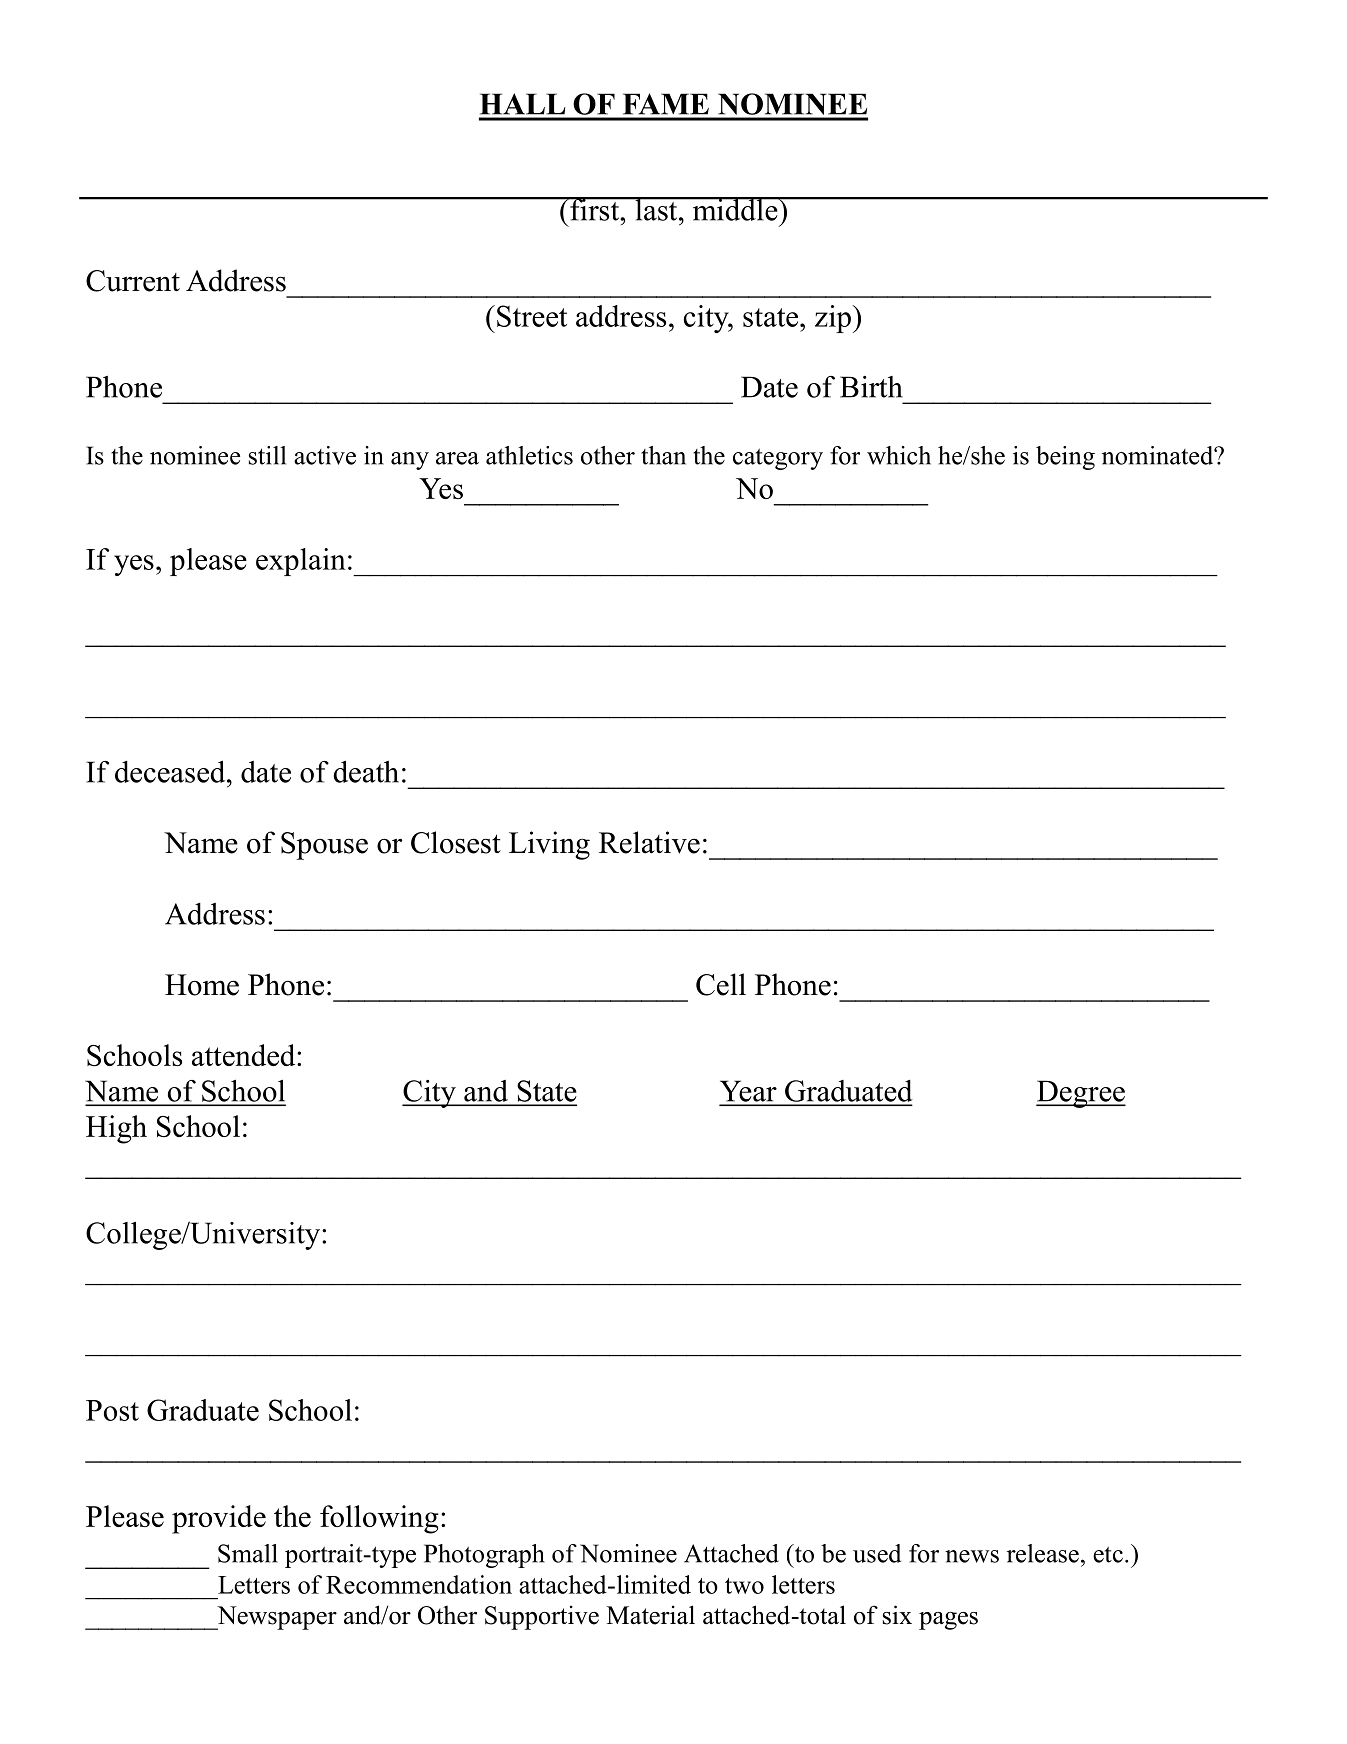 Image resolution: width=1347 pixels, height=1744 pixels. What do you see at coordinates (171, 771) in the page?
I see `deceased` at bounding box center [171, 771].
